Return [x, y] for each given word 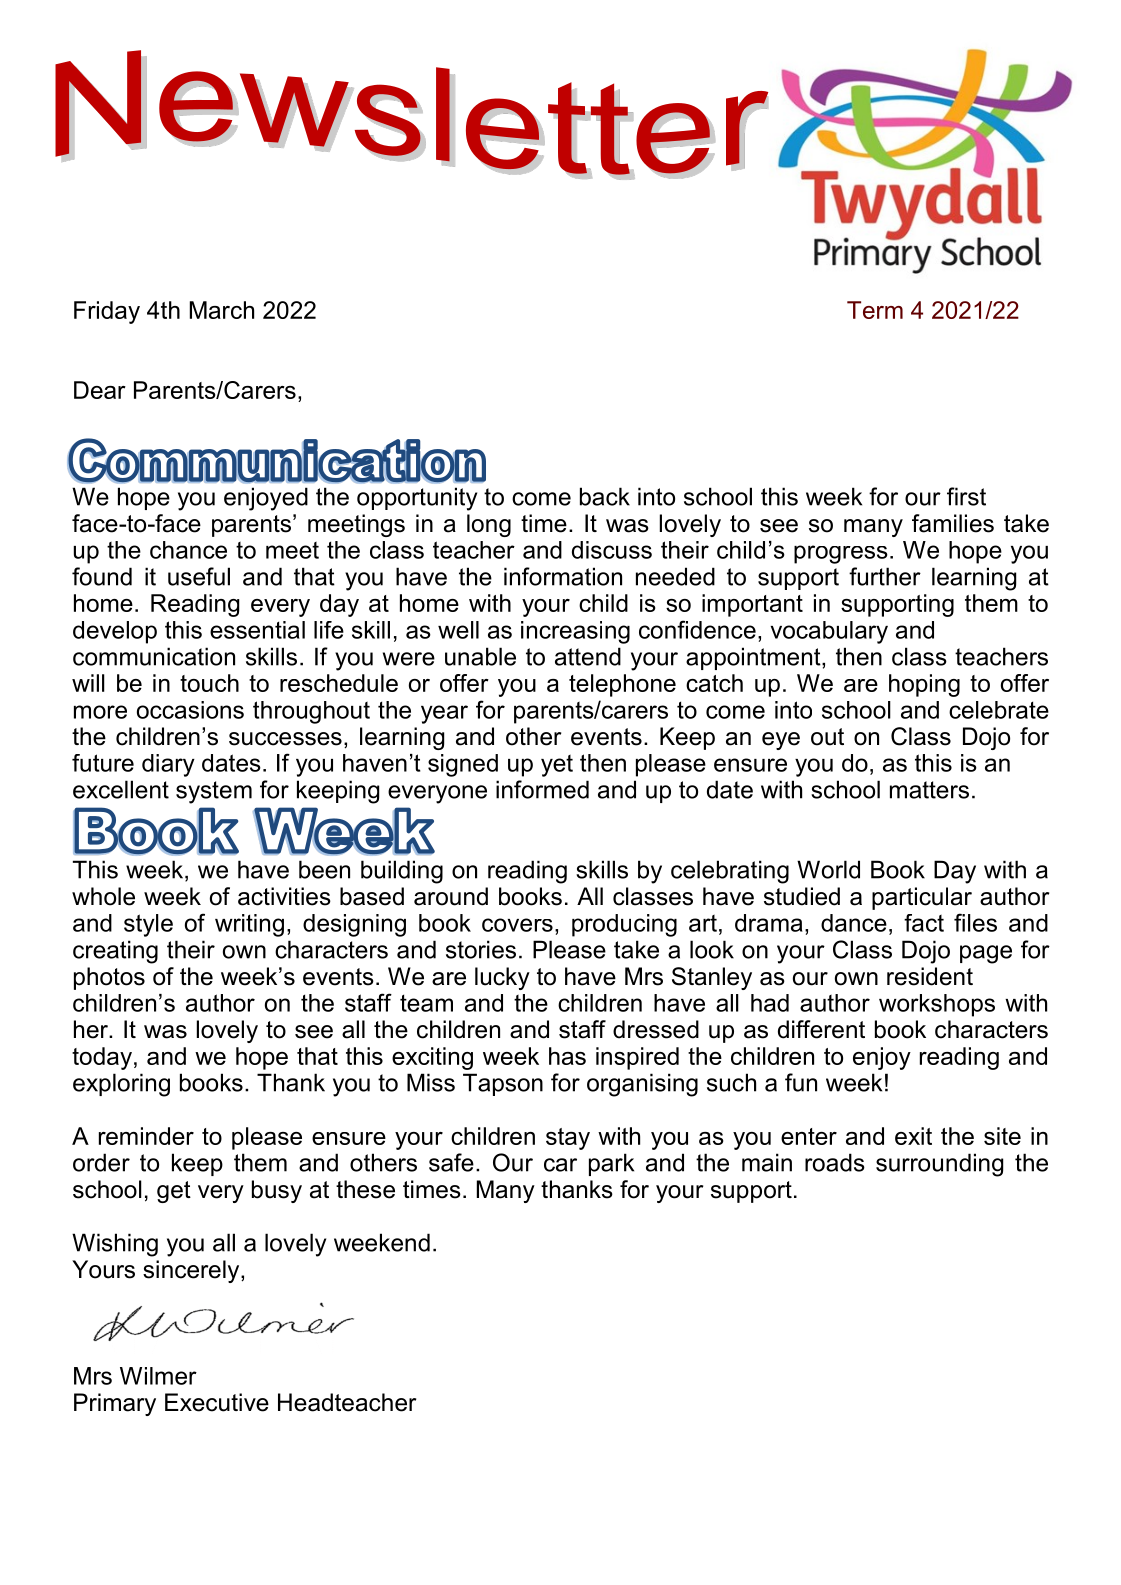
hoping [924, 685]
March [222, 310]
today [102, 1058]
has [567, 1056]
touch [209, 683]
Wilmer [158, 1376]
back [605, 496]
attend [588, 656]
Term [875, 310]
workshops [937, 1005]
